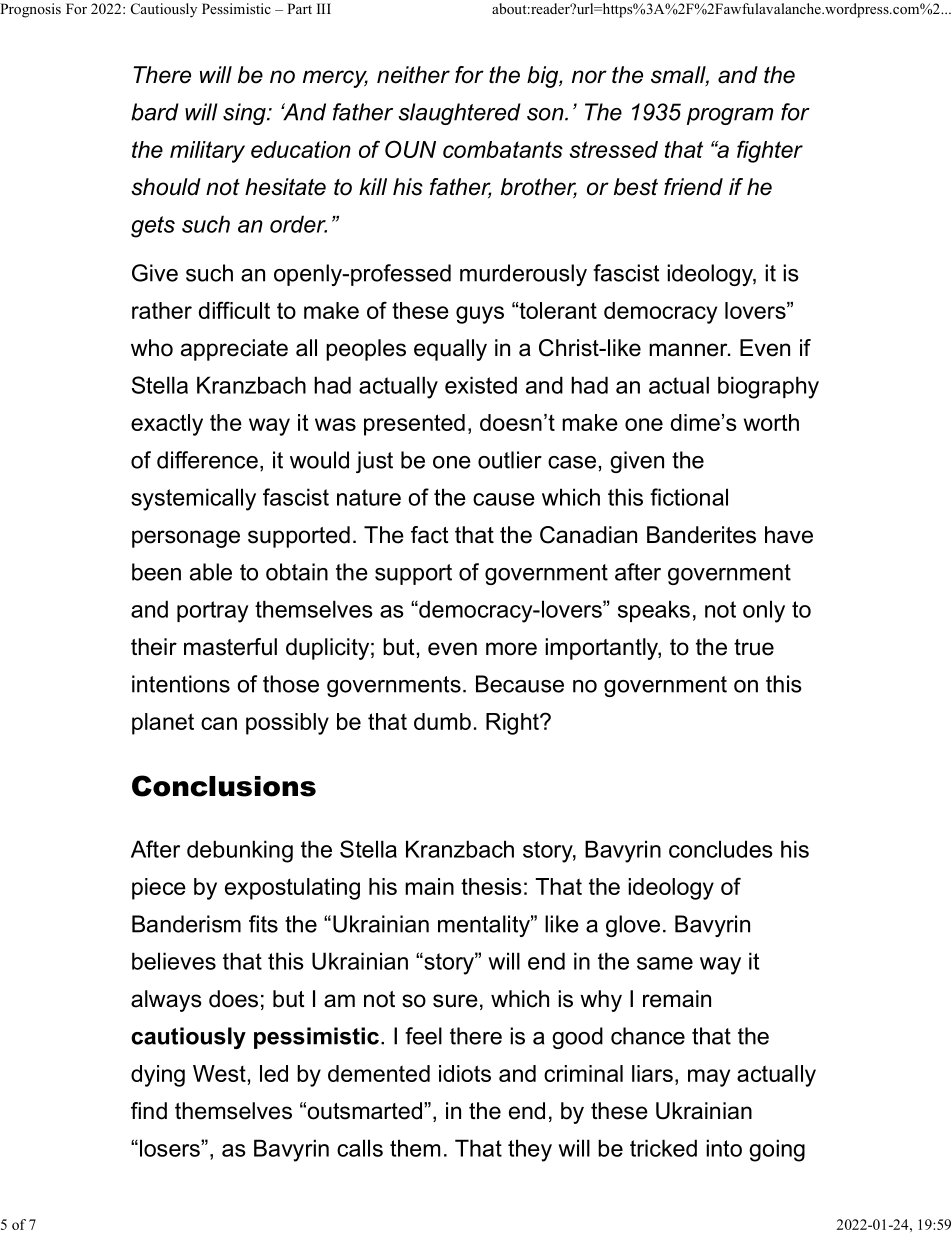  What do you see at coordinates (430, 535) in the screenshot?
I see `fact` at bounding box center [430, 535].
